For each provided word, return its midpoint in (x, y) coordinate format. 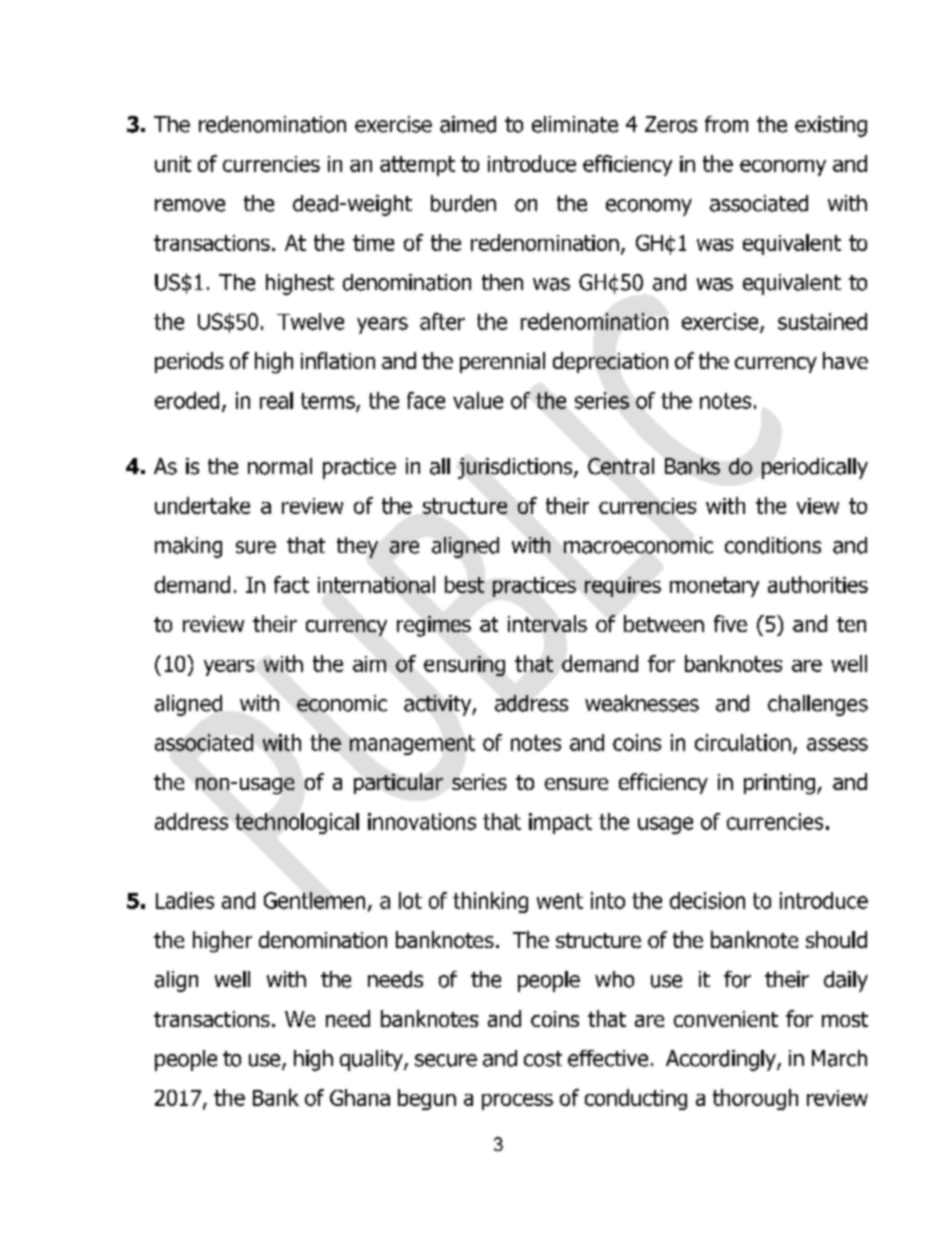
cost (543, 1059)
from (726, 124)
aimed (468, 124)
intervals (547, 623)
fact (291, 584)
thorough (755, 1099)
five (730, 623)
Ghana (360, 1097)
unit (173, 164)
